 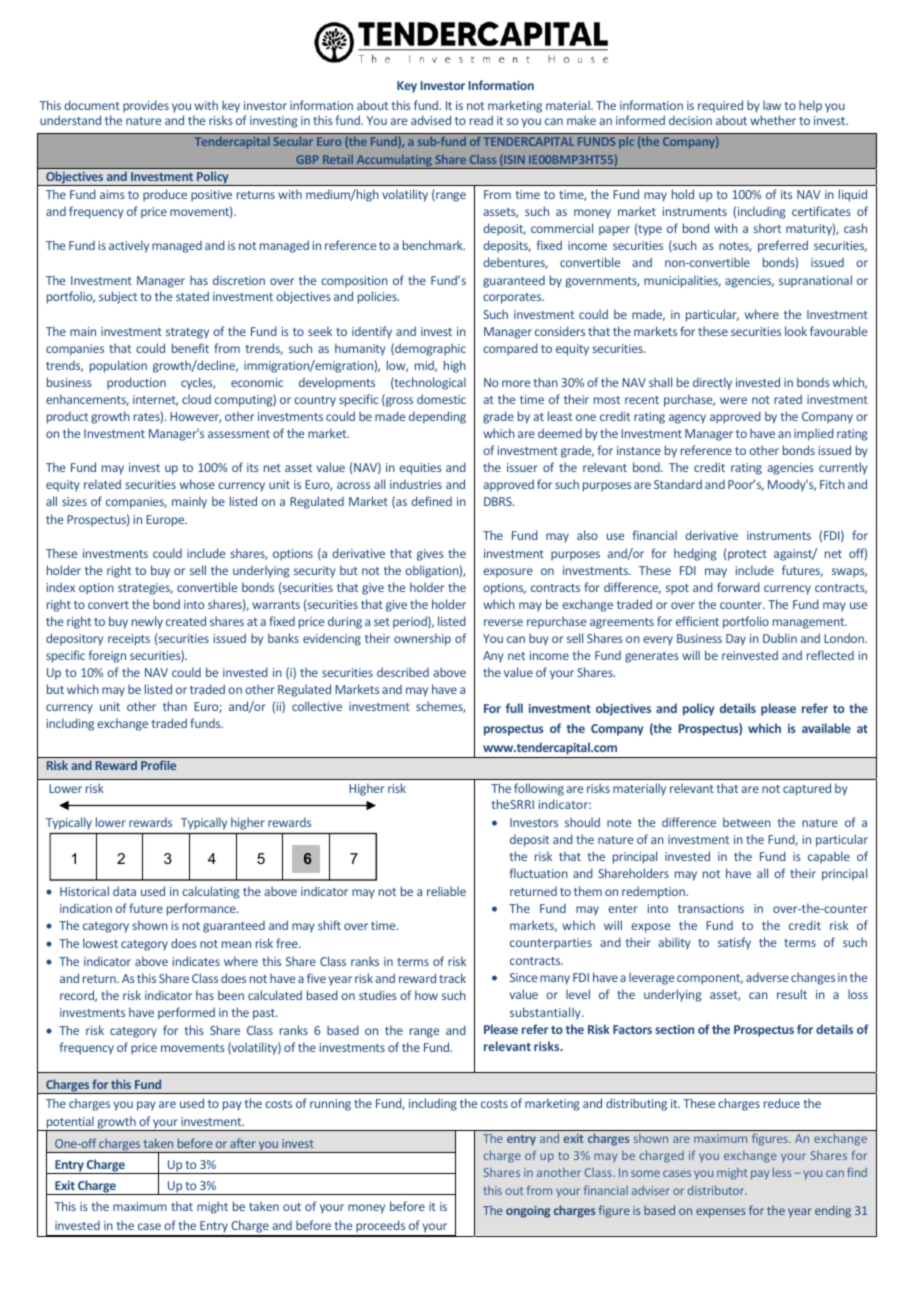 I want to click on domestic, so click(x=441, y=399).
